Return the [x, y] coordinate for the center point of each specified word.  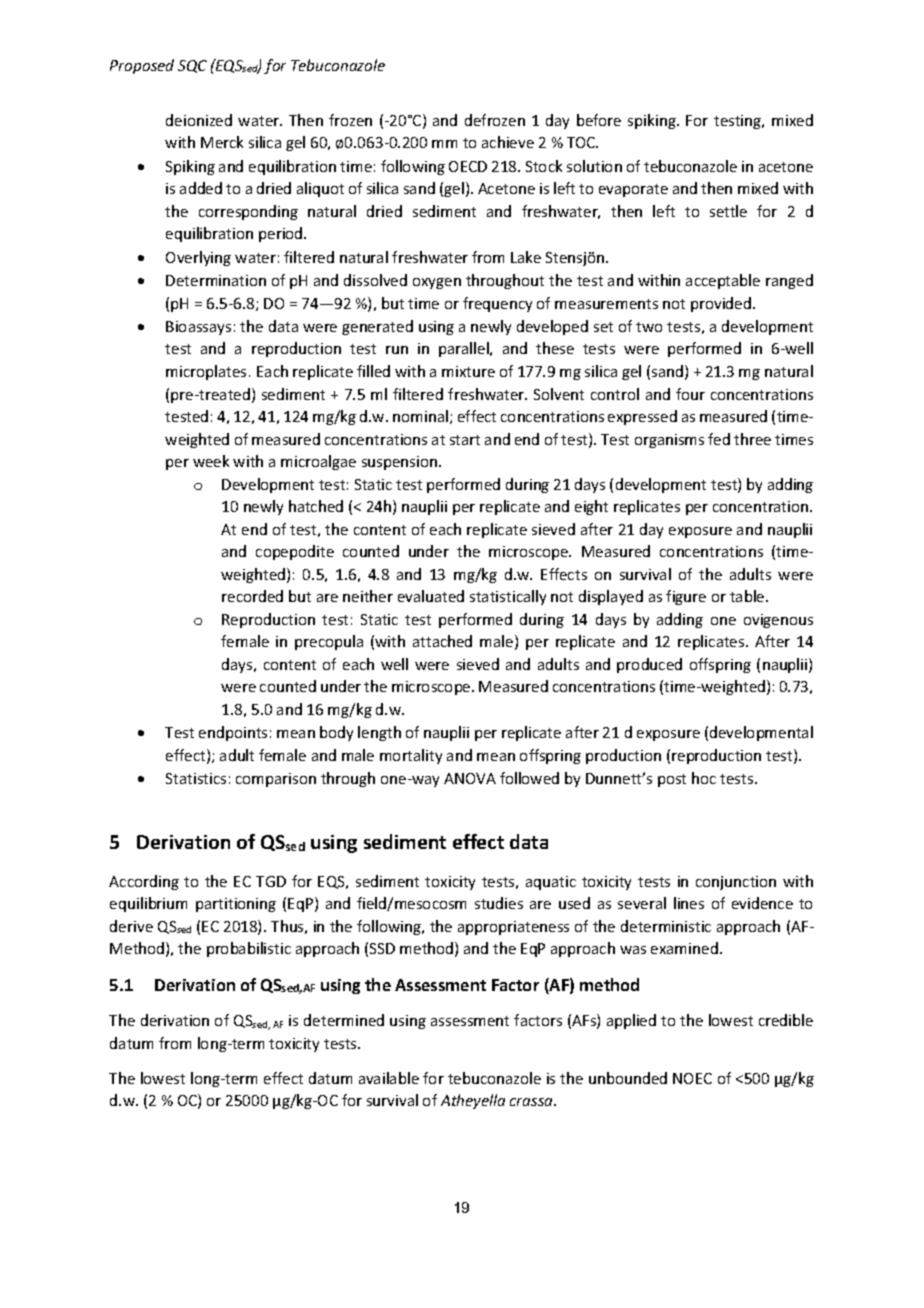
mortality [411, 756]
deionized [199, 120]
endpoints [233, 733]
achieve [508, 142]
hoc [704, 778]
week [211, 461]
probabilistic [249, 949]
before [599, 120]
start [465, 440]
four [690, 394]
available [389, 1078]
